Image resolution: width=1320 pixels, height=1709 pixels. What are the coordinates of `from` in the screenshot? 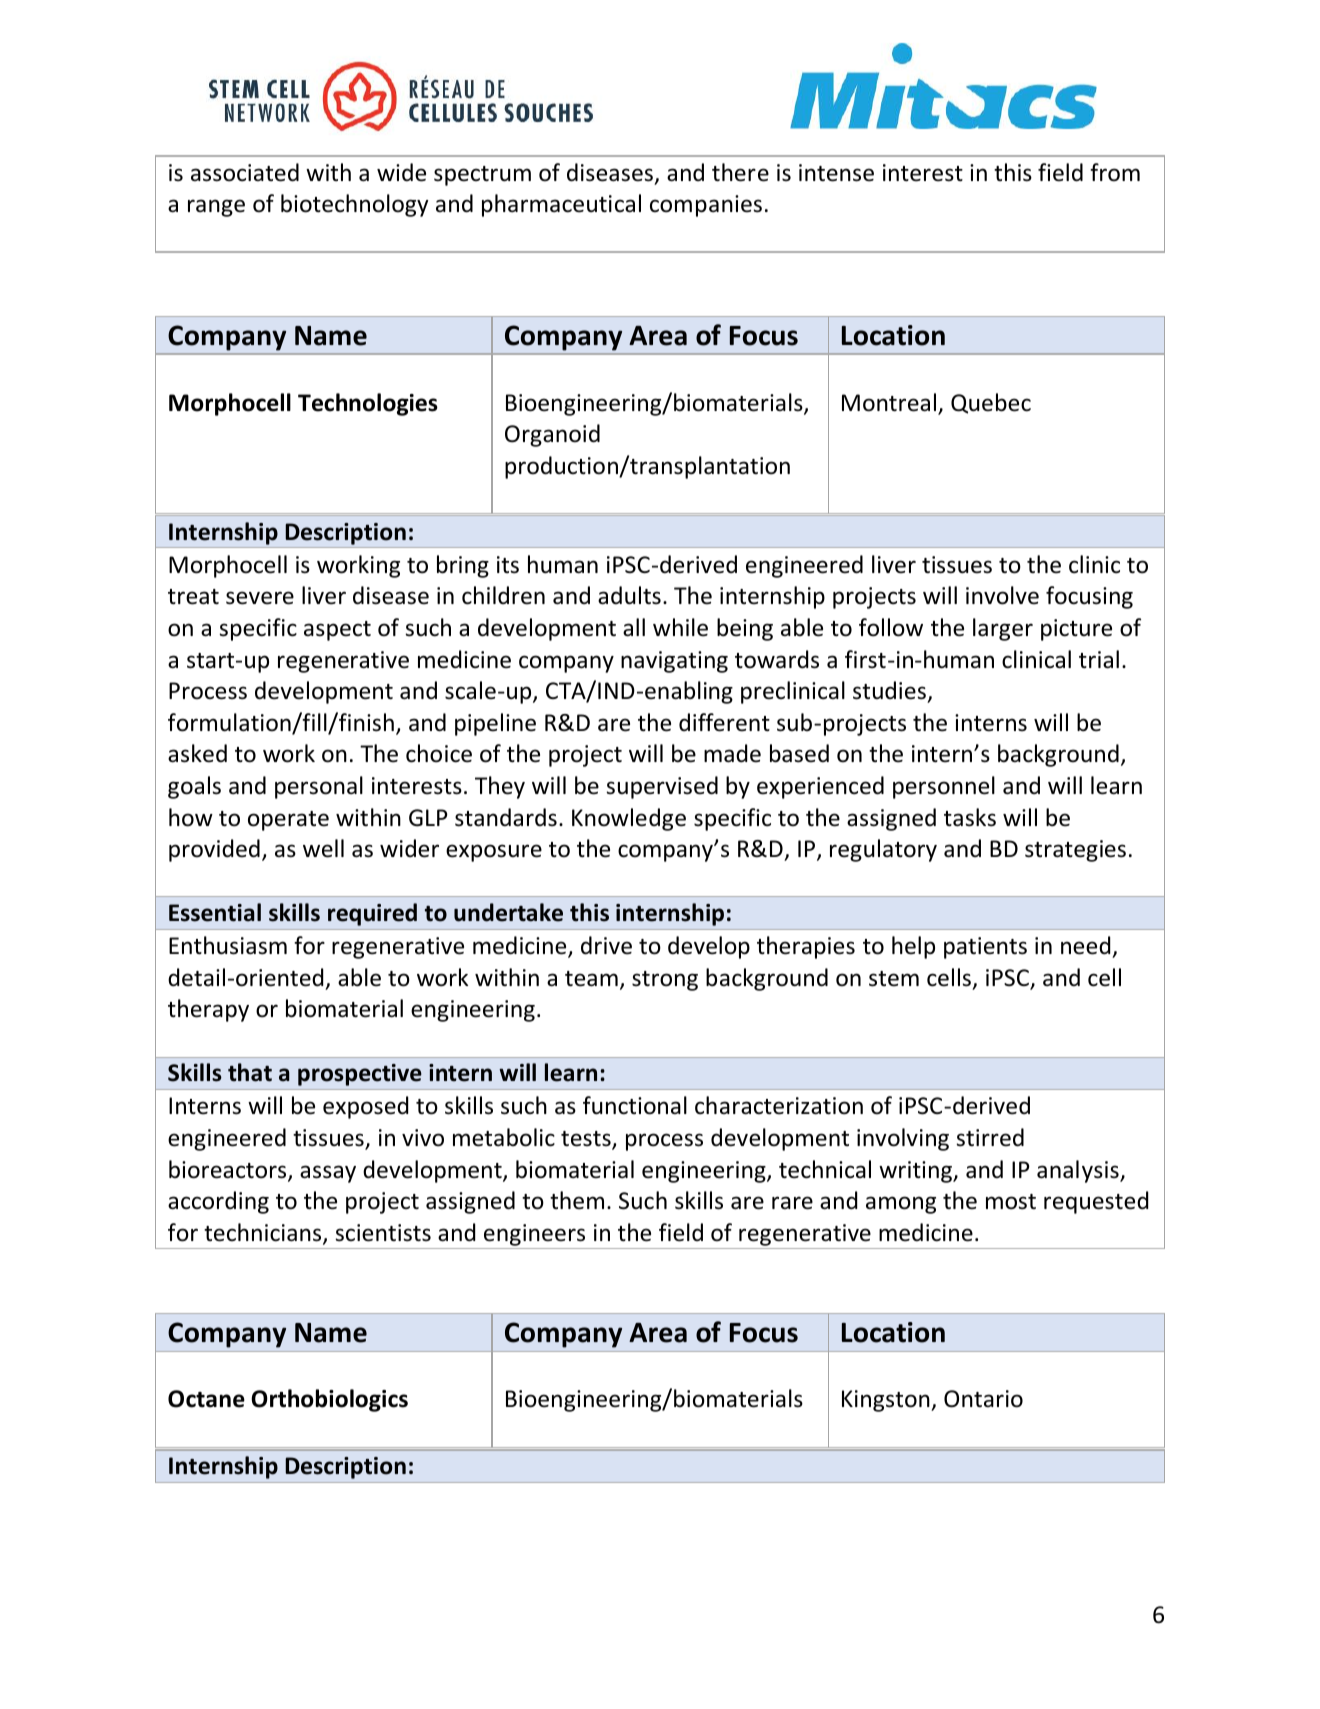 It's located at (1115, 172).
